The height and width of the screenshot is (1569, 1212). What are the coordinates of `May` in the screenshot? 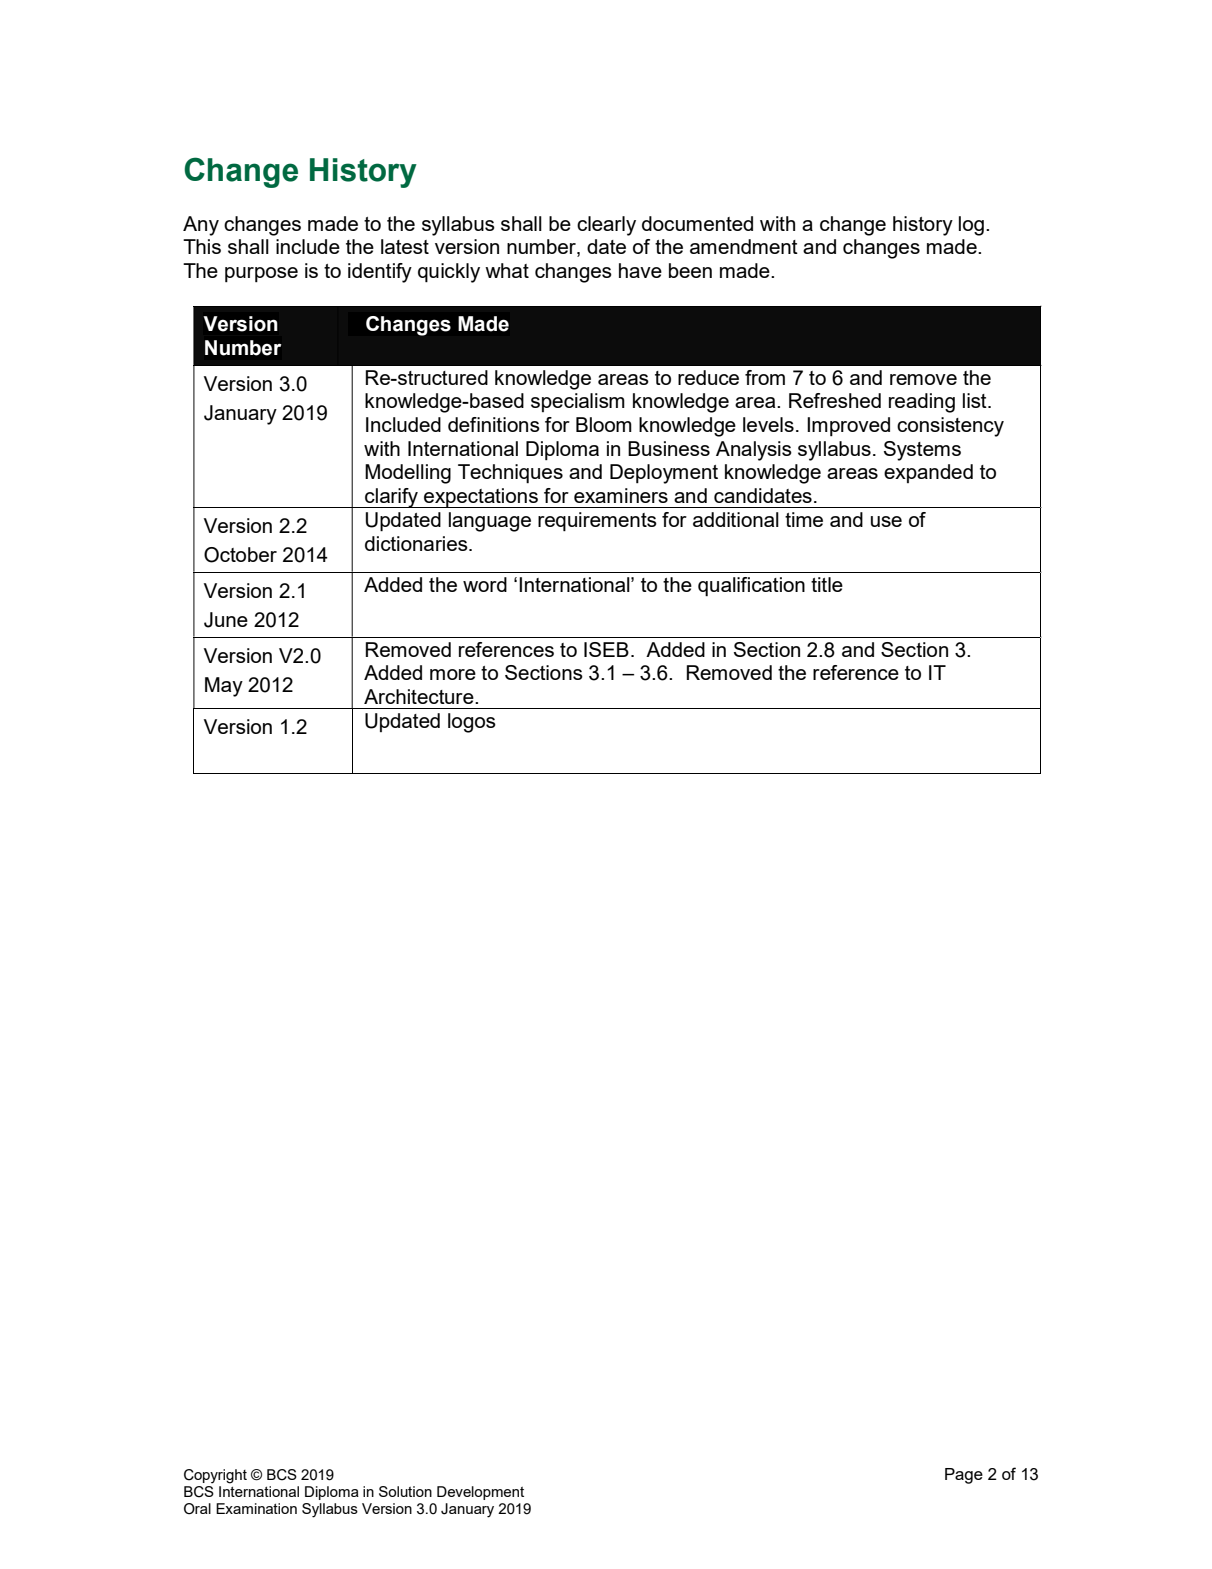 It's located at (224, 687).
